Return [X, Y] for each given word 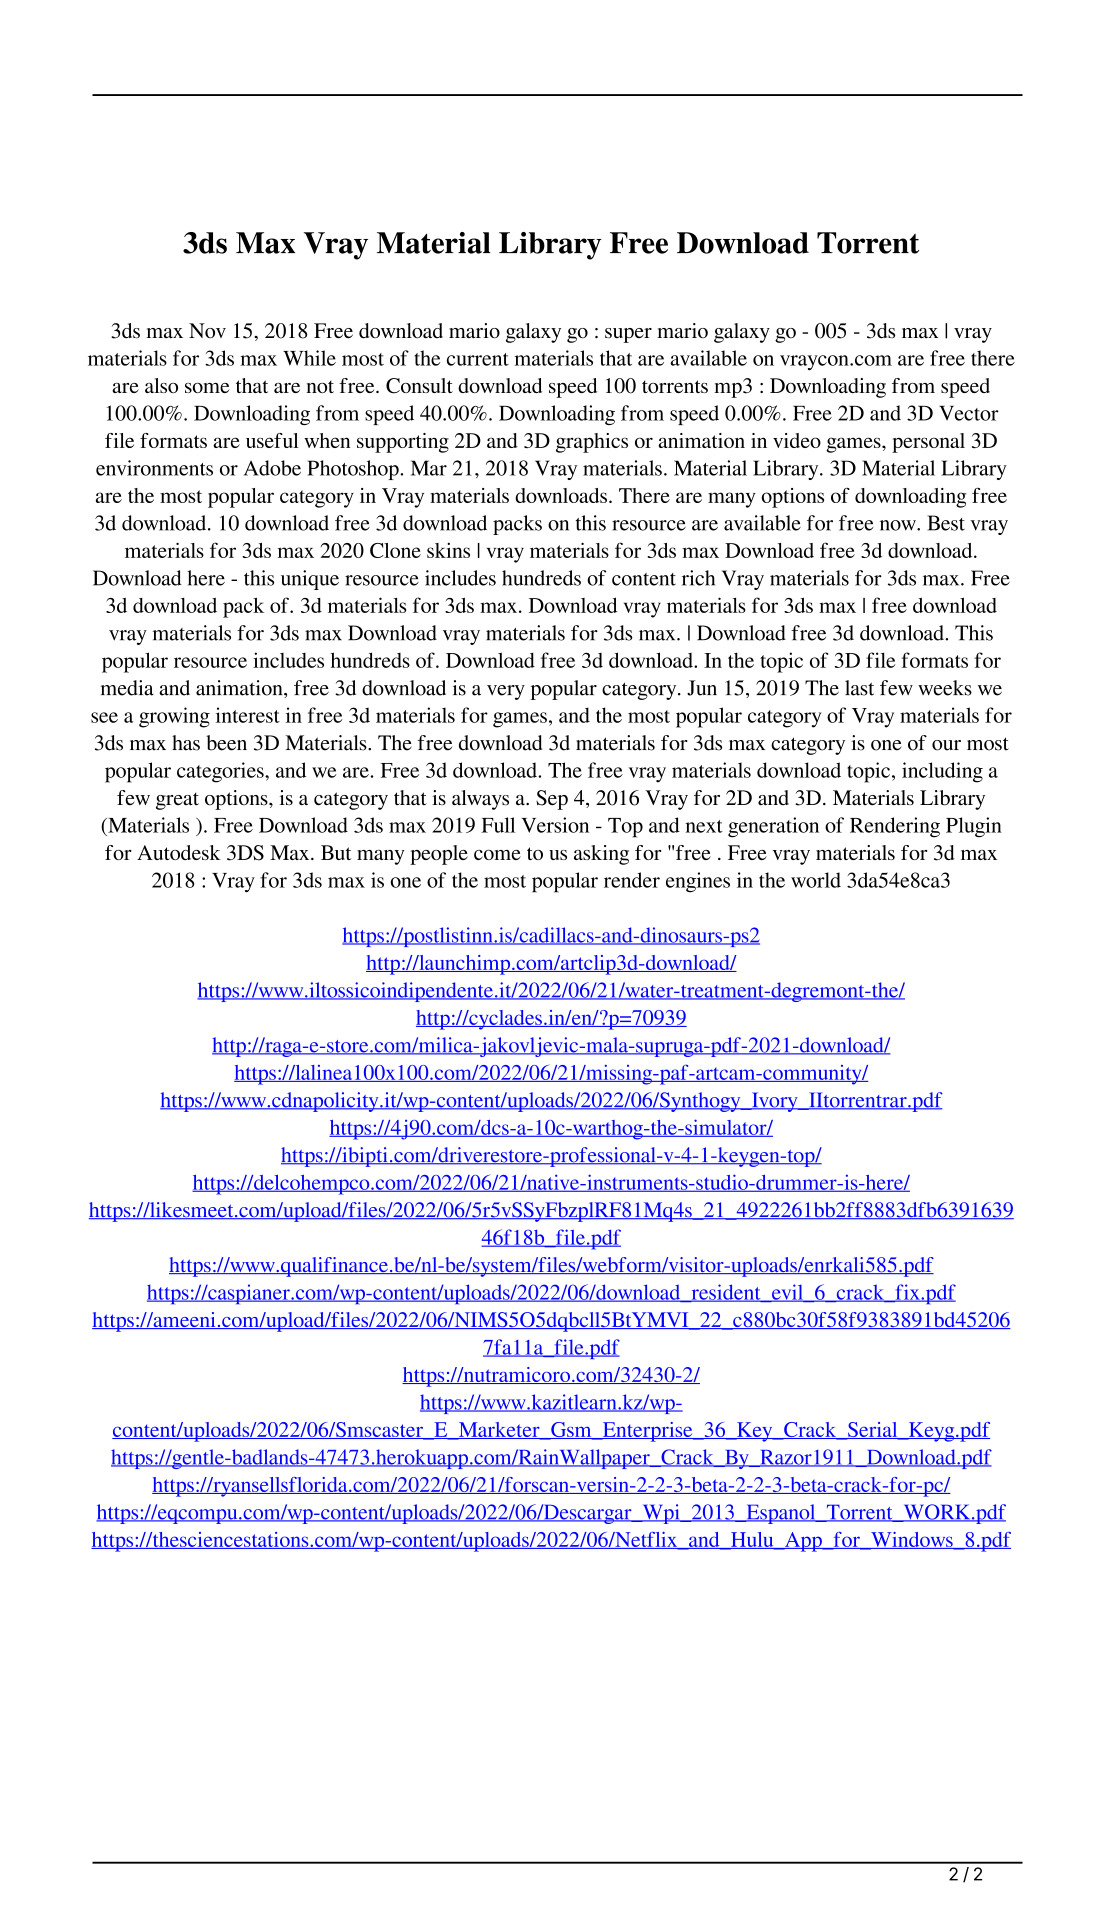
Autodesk [179, 852]
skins [448, 550]
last [859, 688]
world [816, 880]
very [506, 692]
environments [154, 468]
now [899, 525]
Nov [207, 331]
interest [248, 715]
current [478, 359]
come [497, 855]
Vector [969, 413]
